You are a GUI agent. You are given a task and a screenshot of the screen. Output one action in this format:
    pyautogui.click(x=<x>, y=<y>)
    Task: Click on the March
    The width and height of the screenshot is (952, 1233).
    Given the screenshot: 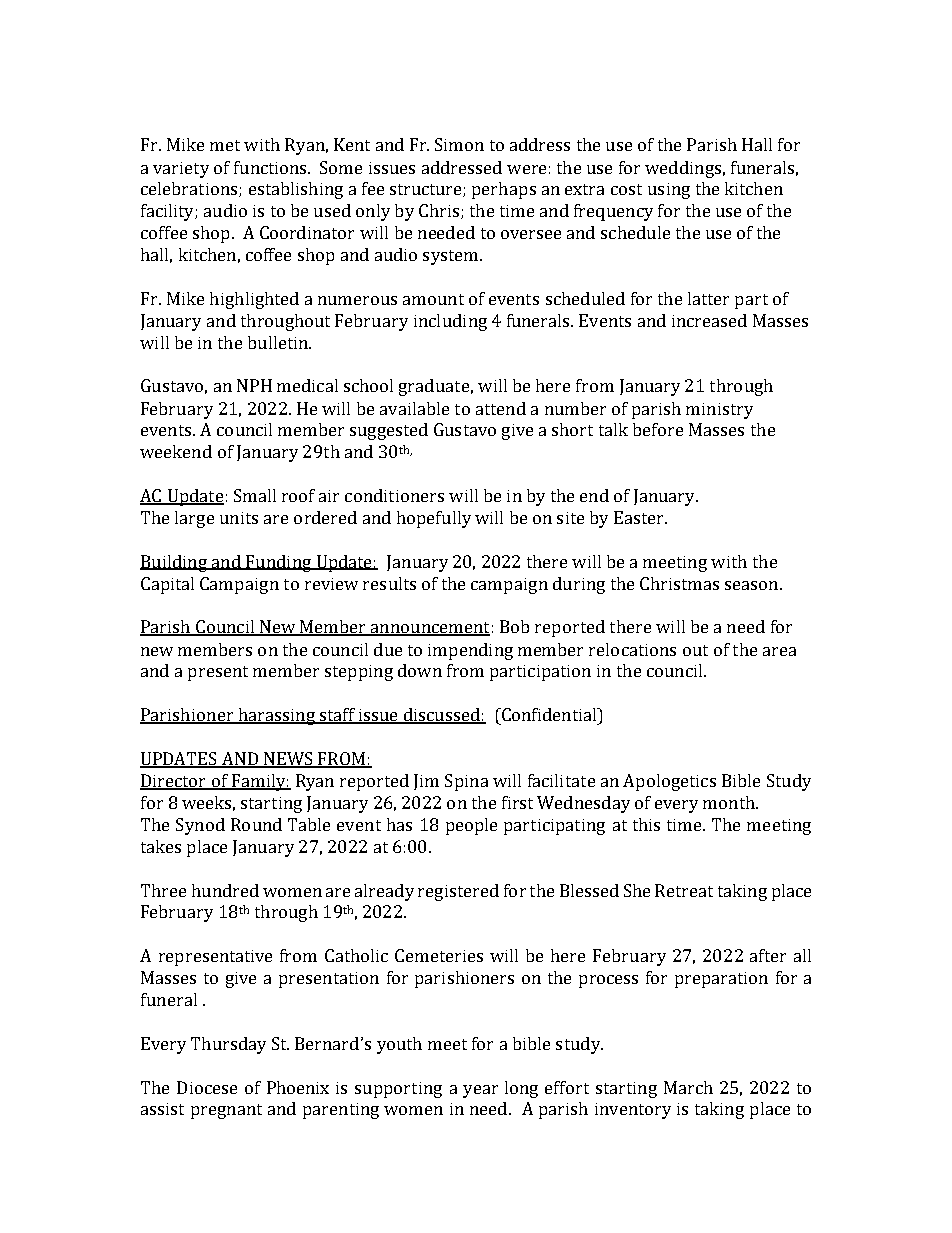 What is the action you would take?
    pyautogui.click(x=688, y=1087)
